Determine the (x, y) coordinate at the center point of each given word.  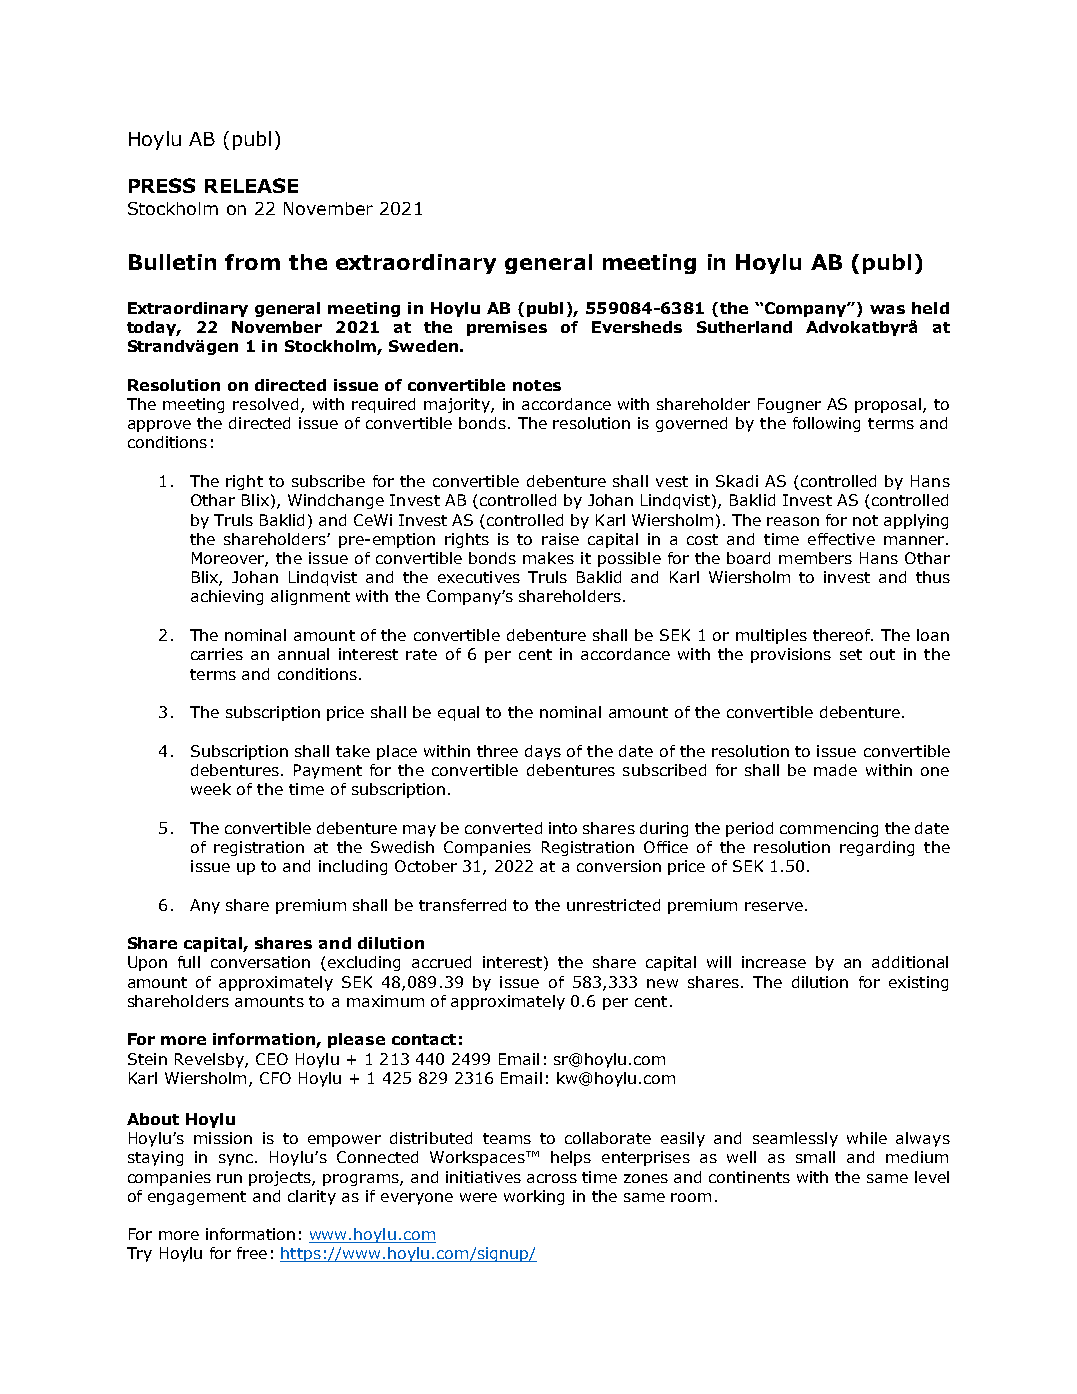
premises (507, 328)
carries (217, 654)
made (835, 770)
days (543, 752)
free (252, 1253)
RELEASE (251, 185)
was (887, 309)
